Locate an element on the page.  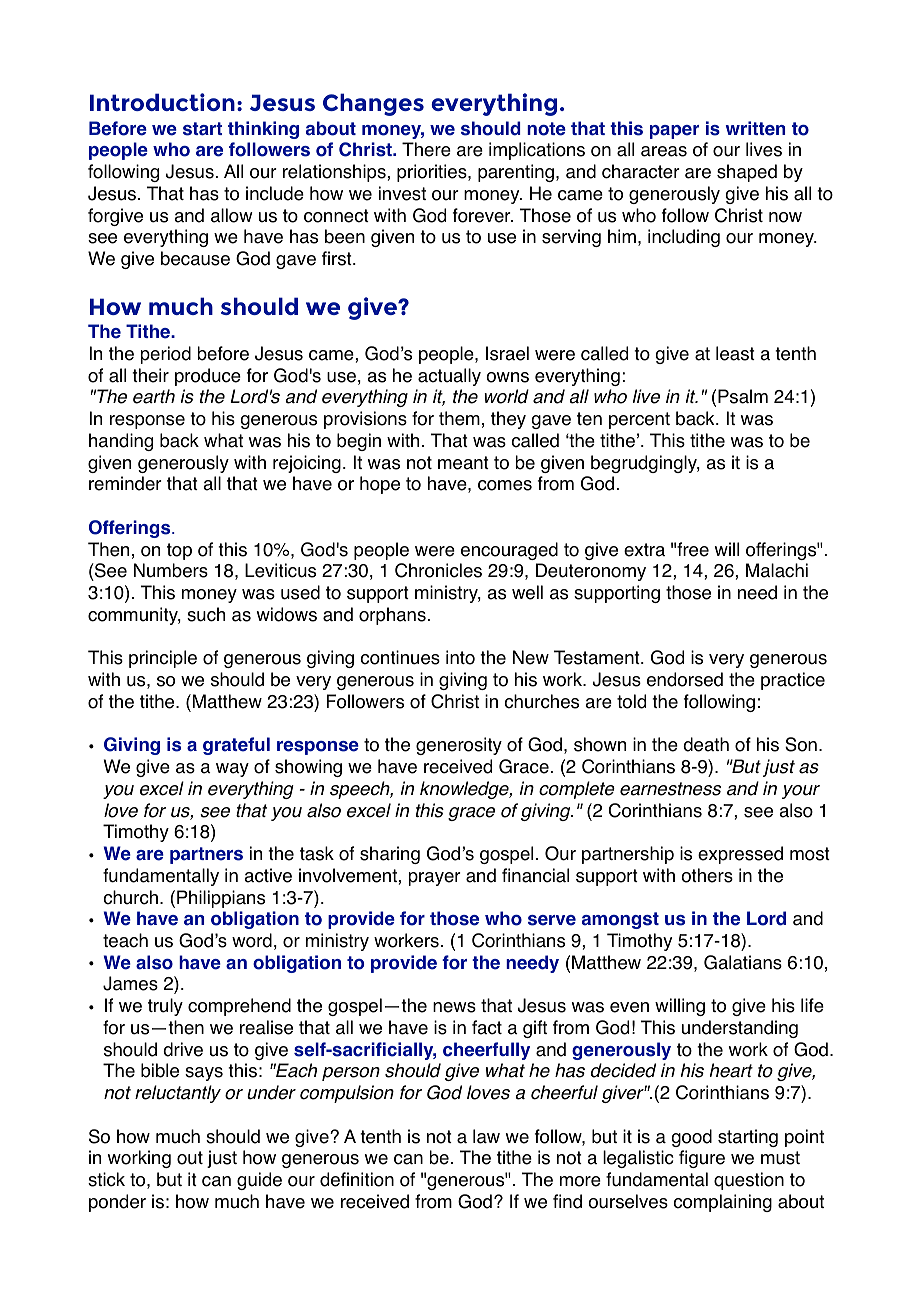
There is located at coordinates (426, 149).
